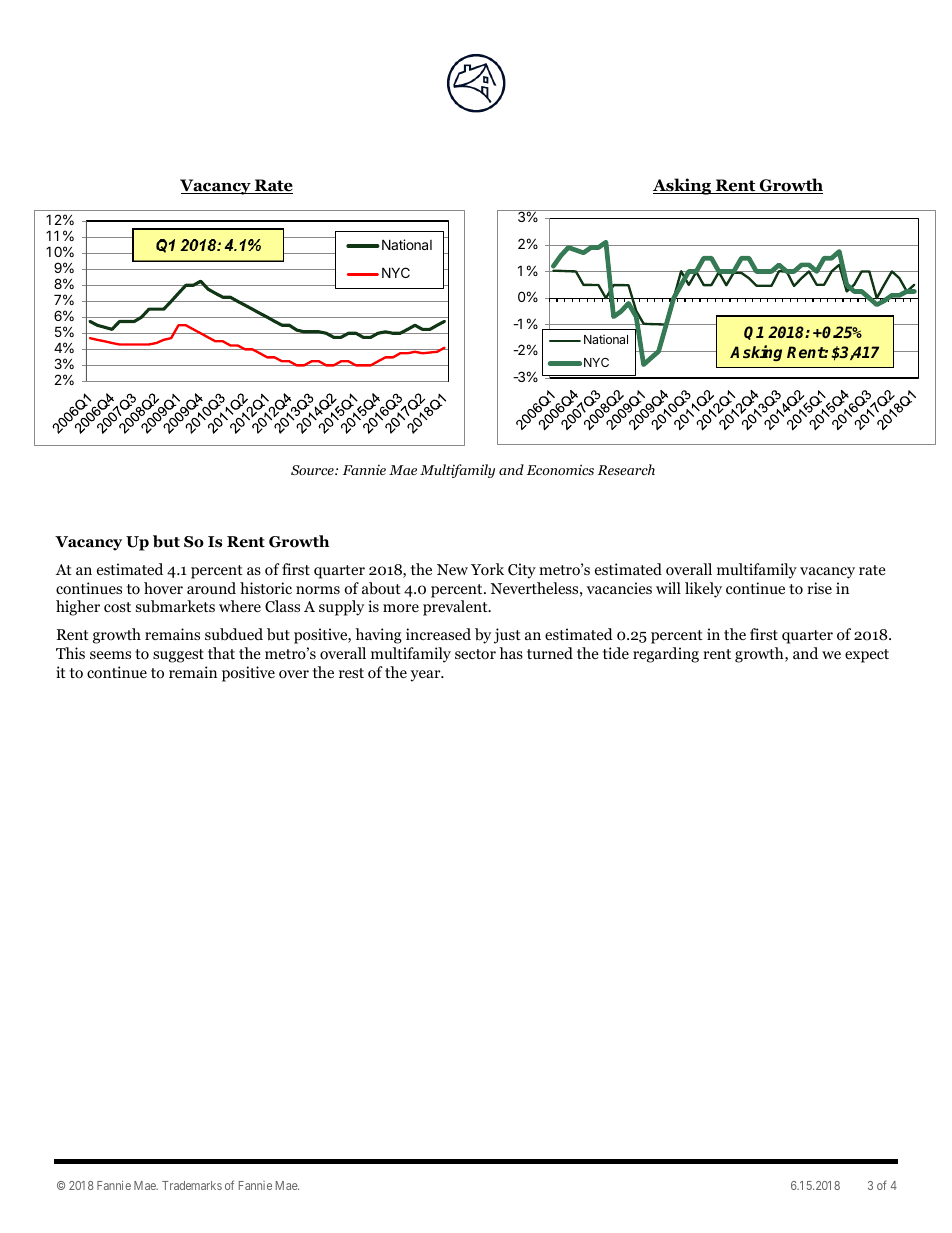 The height and width of the page is (1233, 952). What do you see at coordinates (110, 655) in the page?
I see `seems` at bounding box center [110, 655].
